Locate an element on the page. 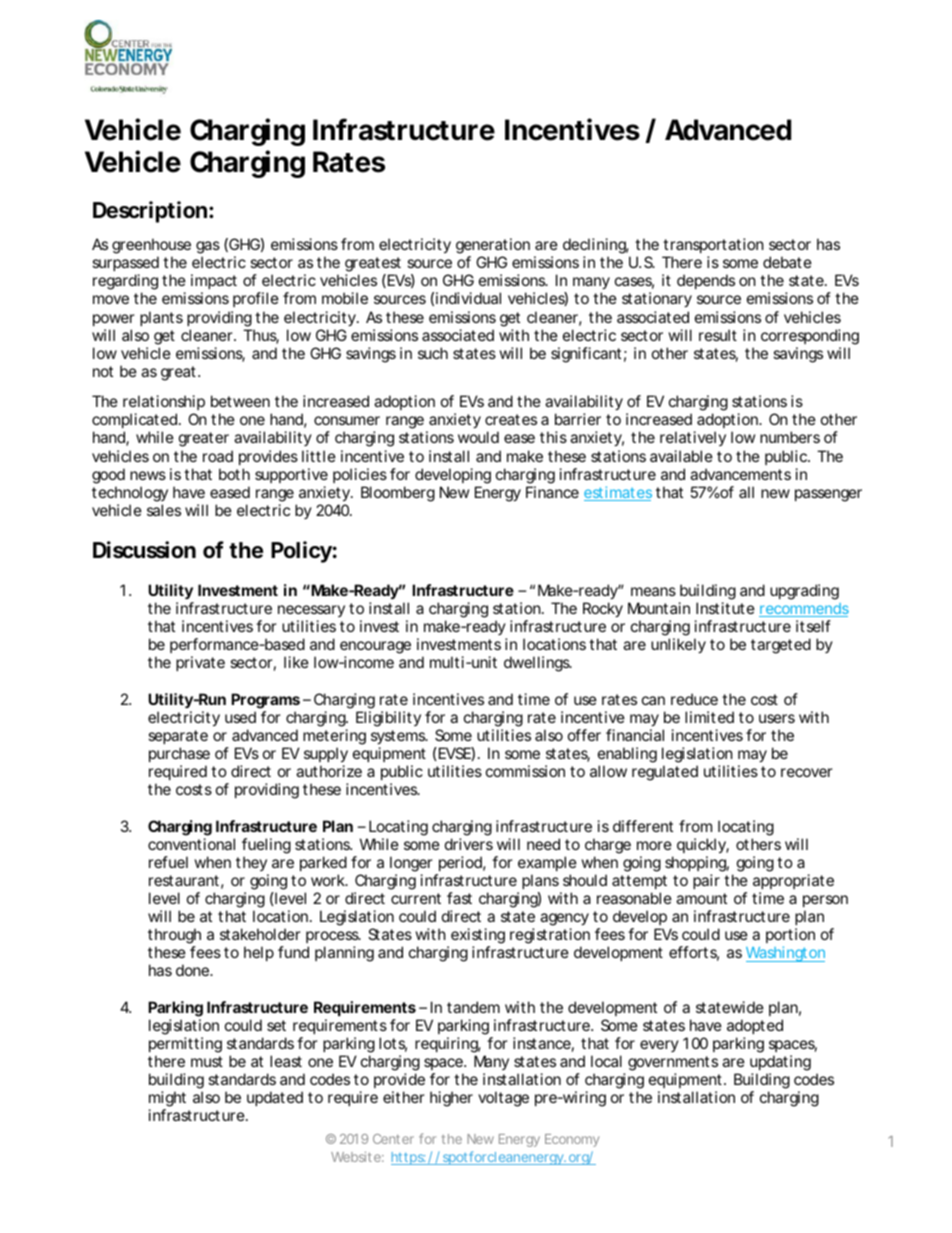  financial is located at coordinates (635, 735).
